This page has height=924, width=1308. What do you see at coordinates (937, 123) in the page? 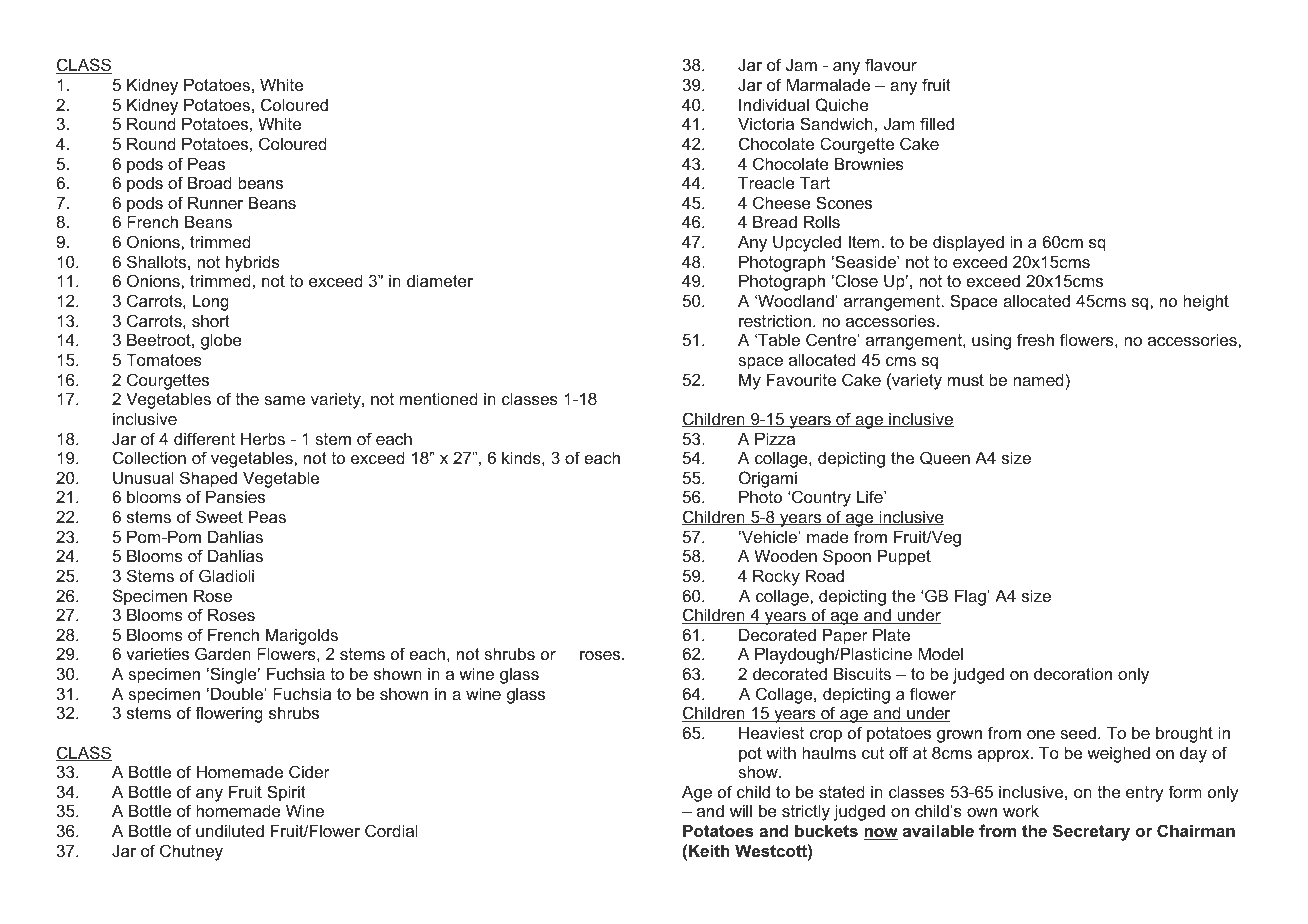
I see `filled` at bounding box center [937, 123].
